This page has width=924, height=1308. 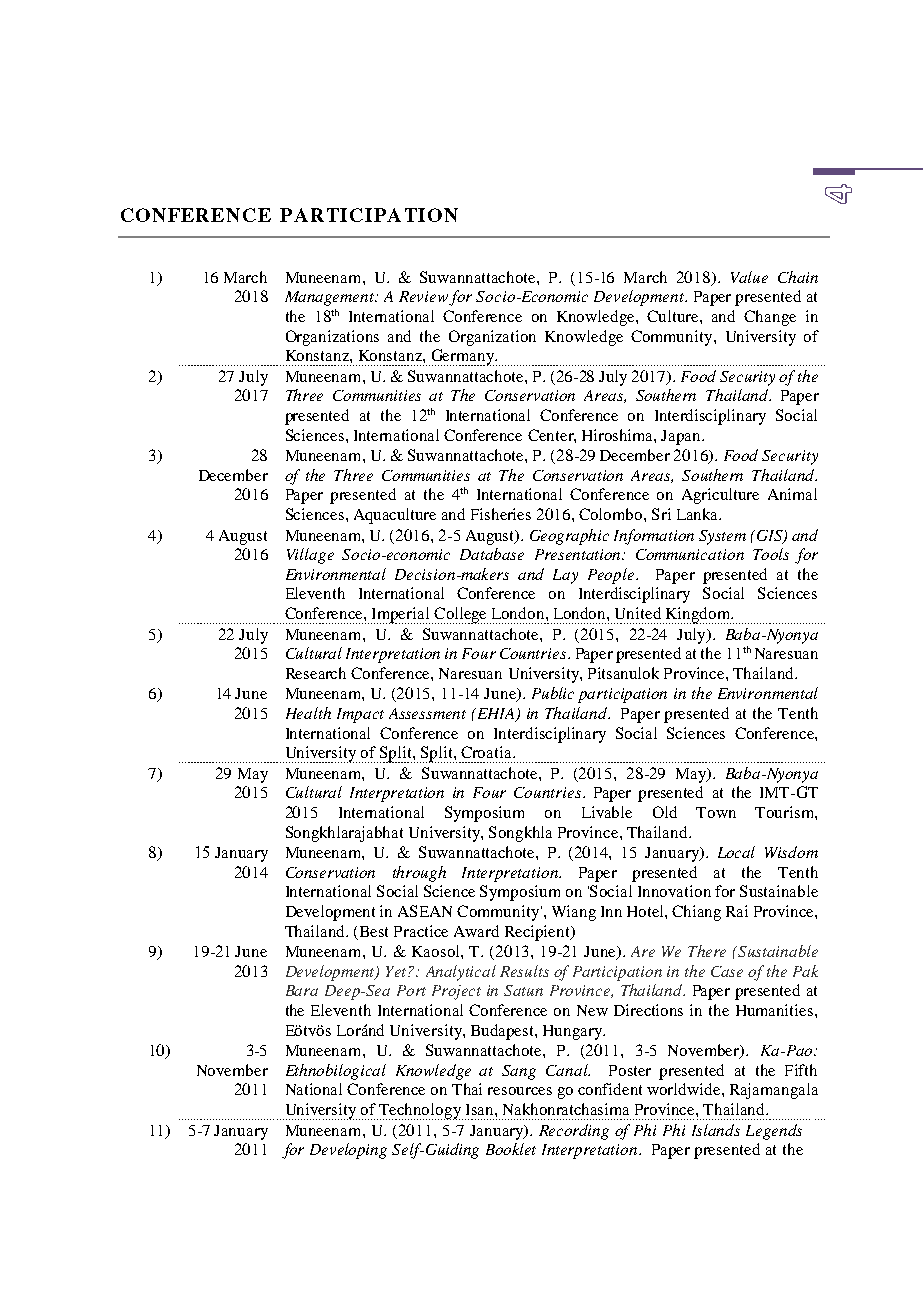 What do you see at coordinates (360, 715) in the page?
I see `Impact` at bounding box center [360, 715].
